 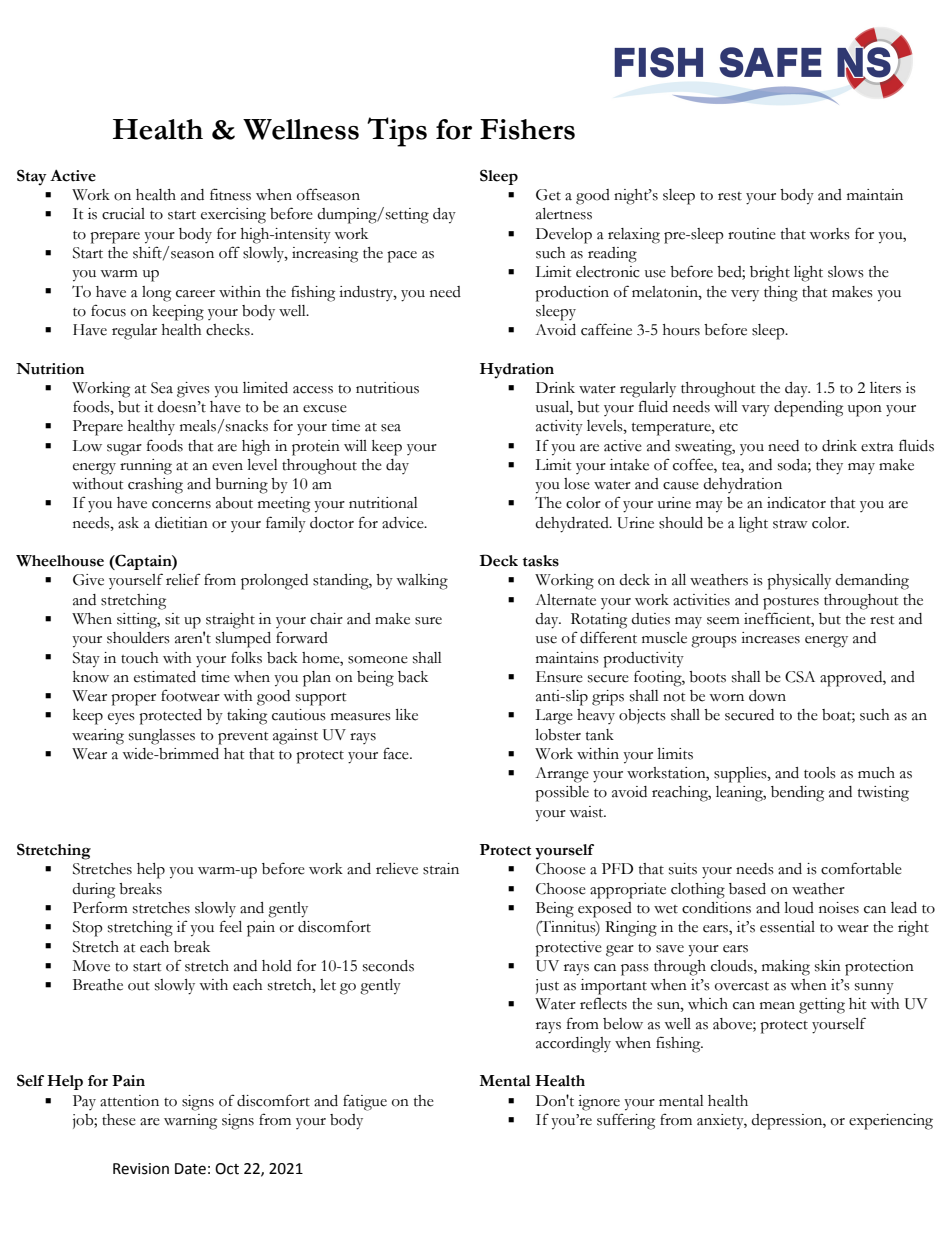 I want to click on increases, so click(x=770, y=638).
